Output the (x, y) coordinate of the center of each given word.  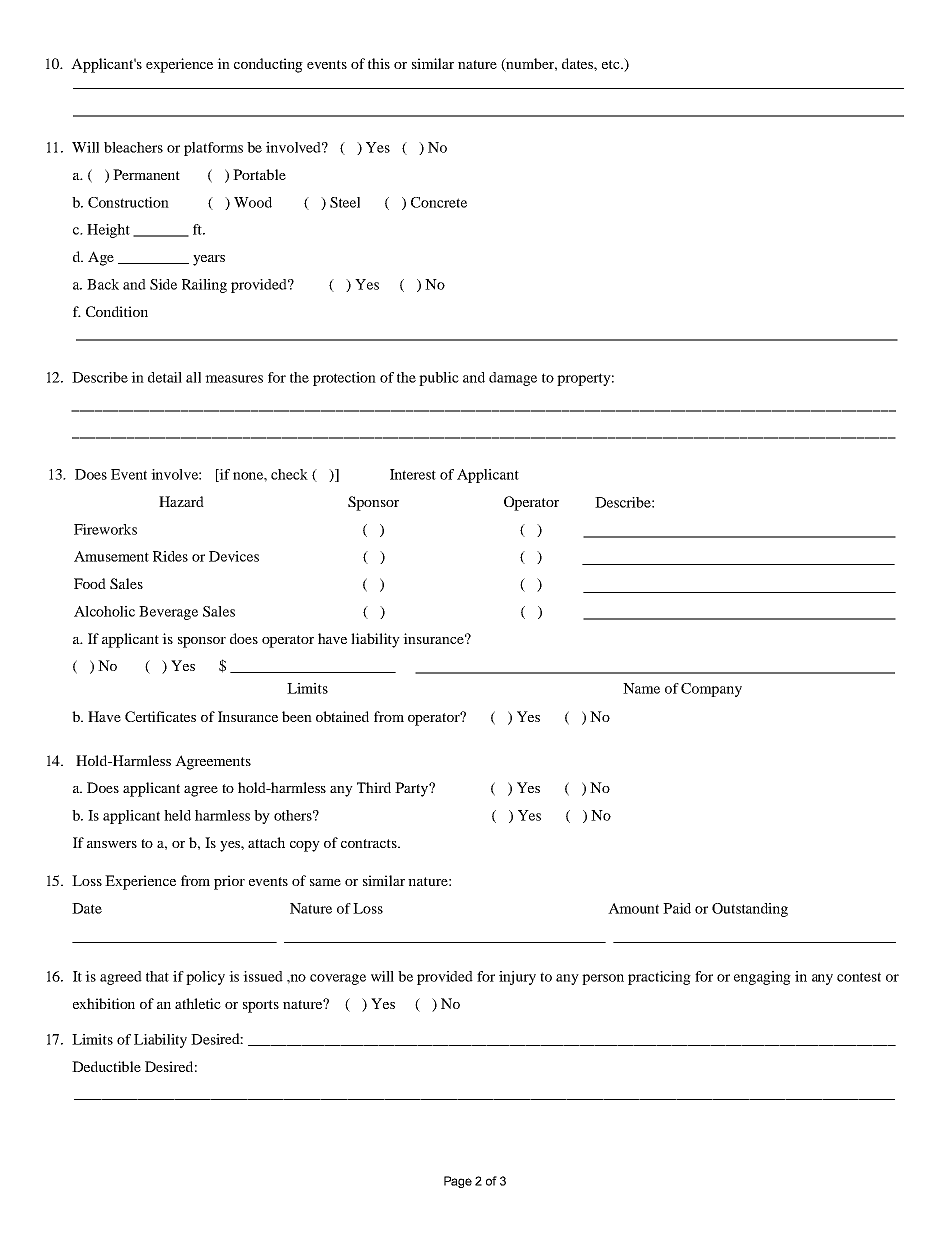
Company (711, 690)
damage (513, 379)
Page (458, 1182)
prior (229, 882)
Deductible (106, 1066)
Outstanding (750, 910)
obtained (342, 716)
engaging (762, 978)
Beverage (168, 613)
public (439, 379)
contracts (370, 843)
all (193, 377)
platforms (213, 149)
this (379, 63)
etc (612, 64)
